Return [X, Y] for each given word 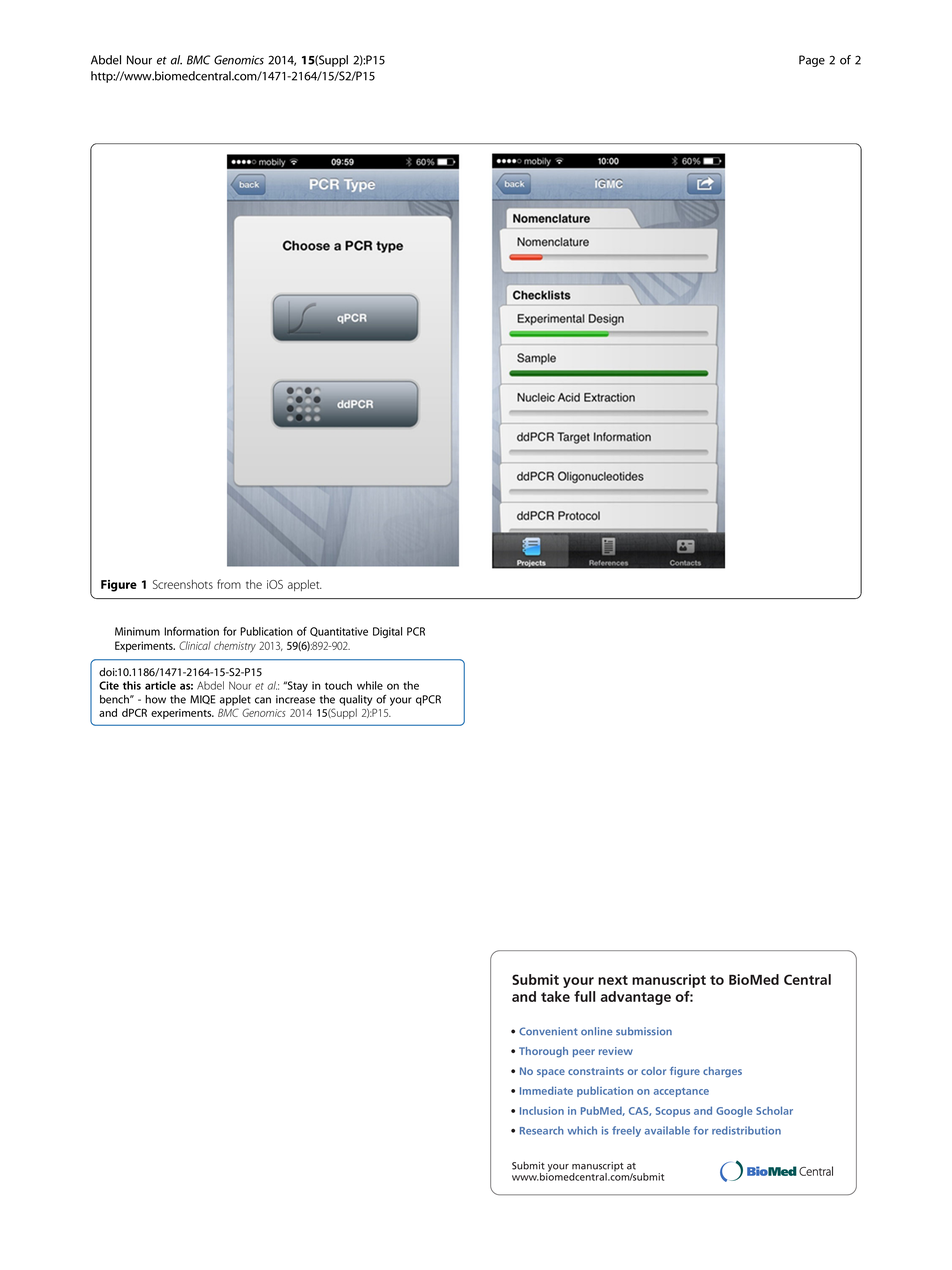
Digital [387, 632]
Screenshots [183, 584]
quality [355, 700]
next [613, 980]
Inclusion [542, 1111]
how [155, 699]
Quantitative [339, 632]
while [370, 685]
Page [812, 61]
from [229, 584]
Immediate [546, 1090]
